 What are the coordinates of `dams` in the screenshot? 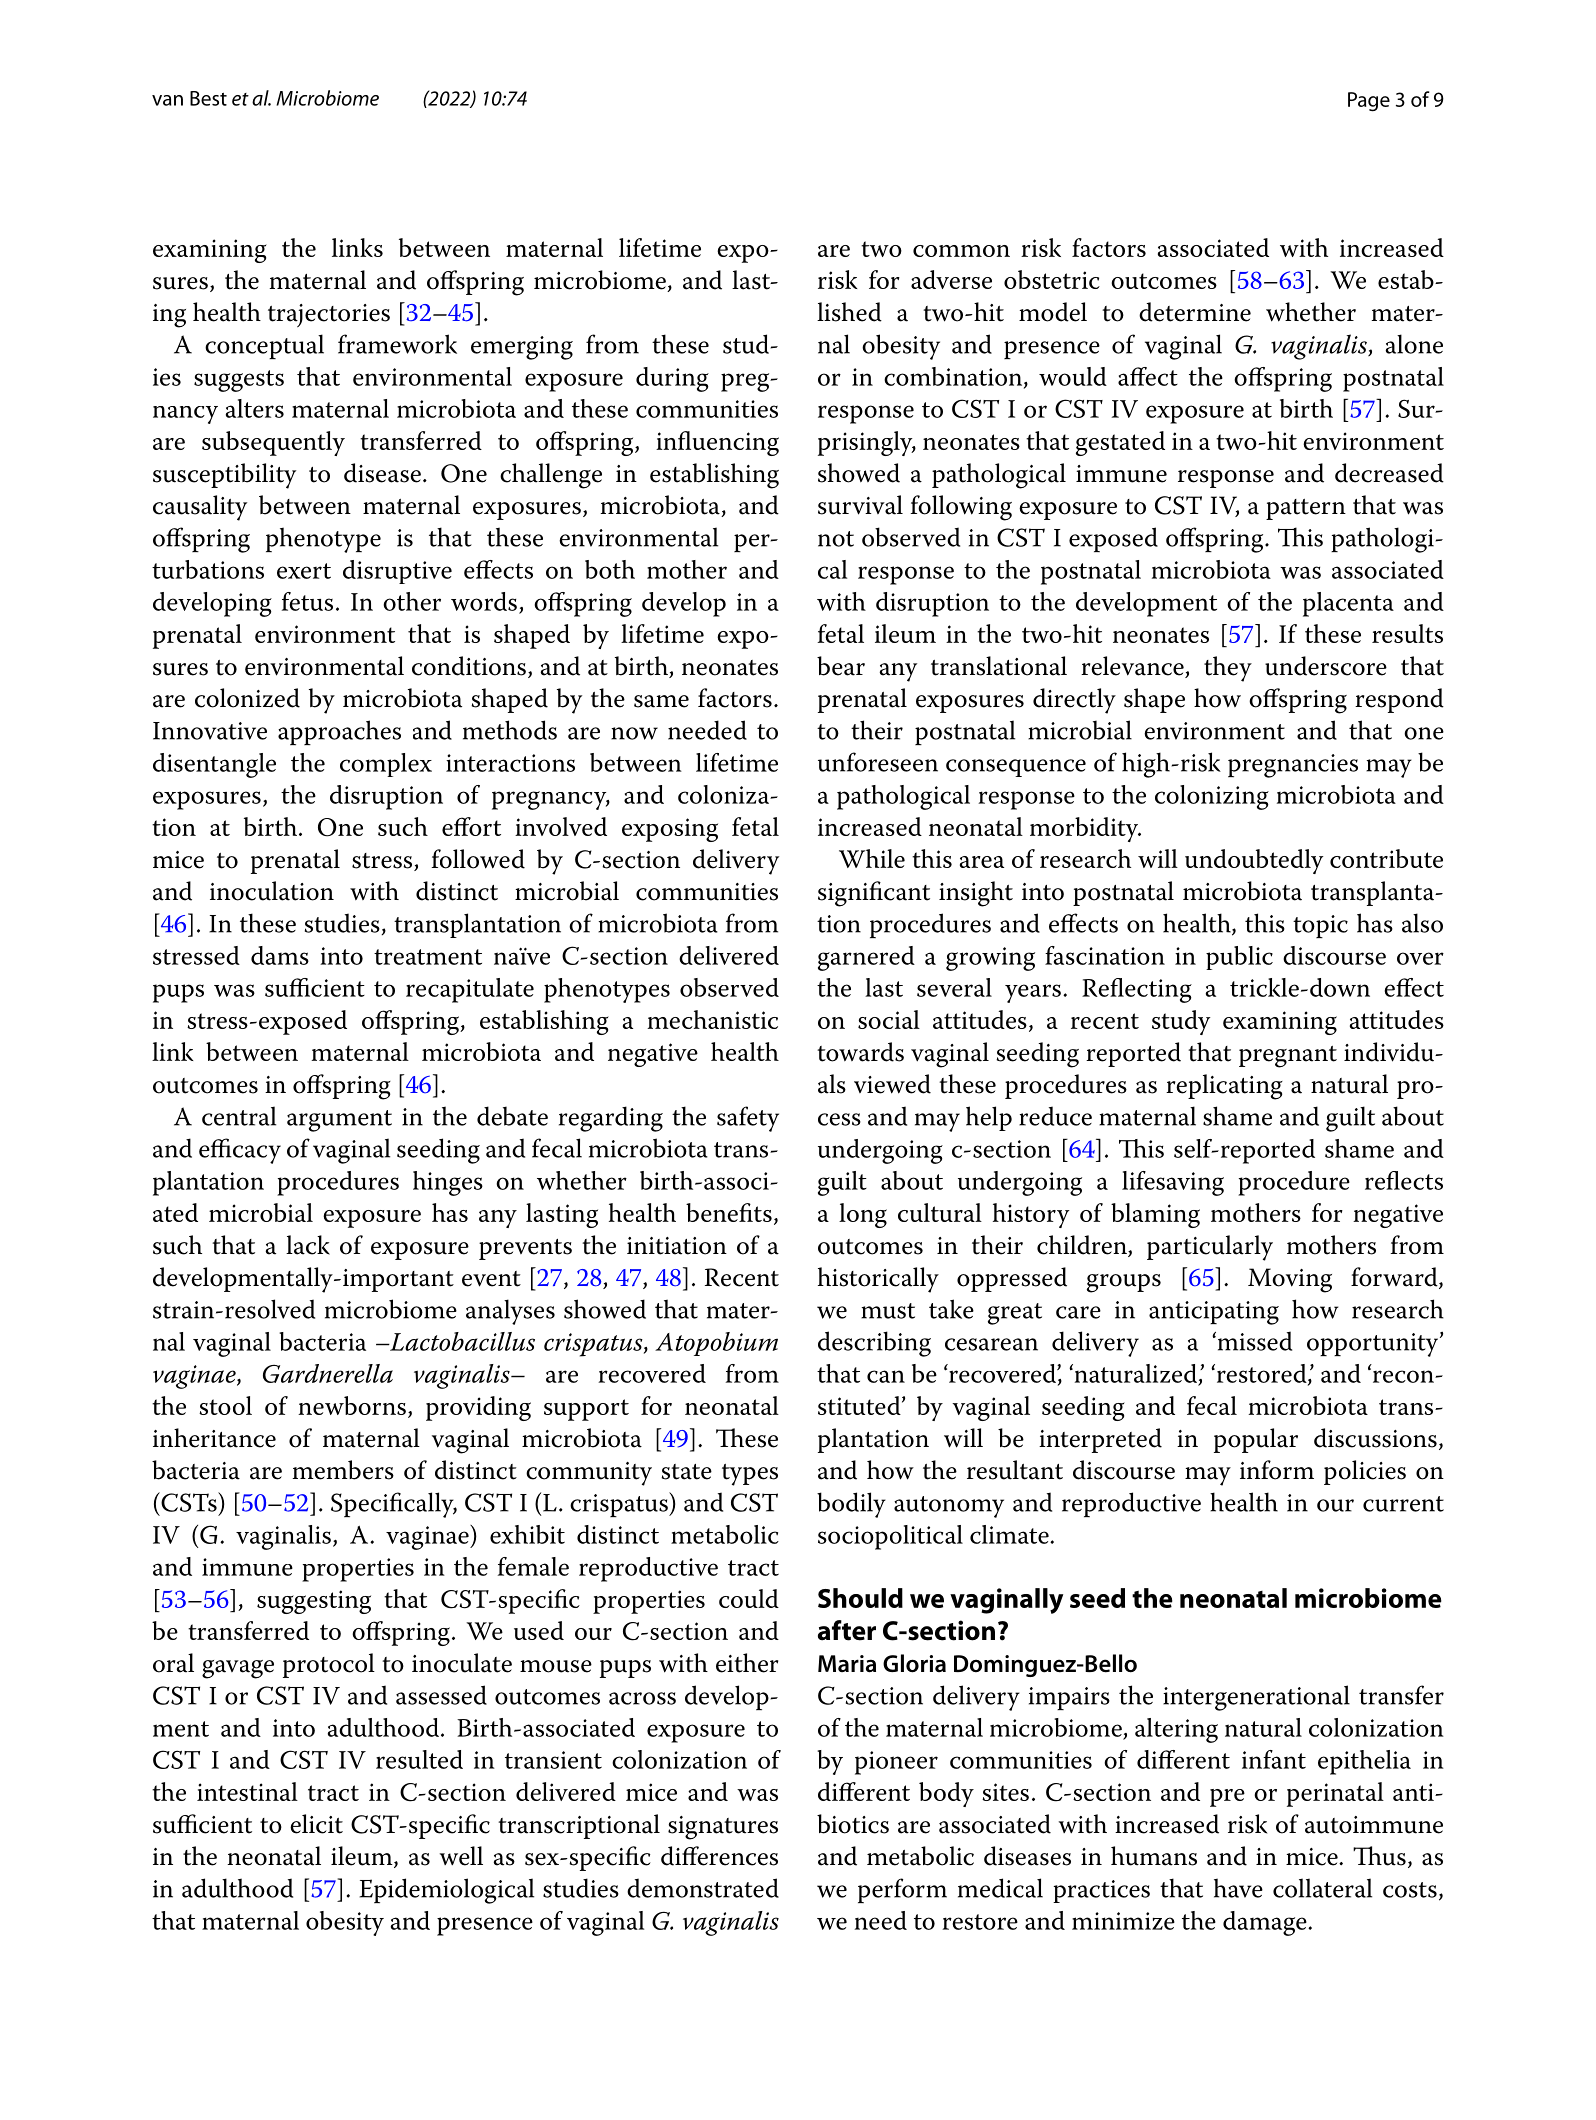 It's located at (280, 955).
